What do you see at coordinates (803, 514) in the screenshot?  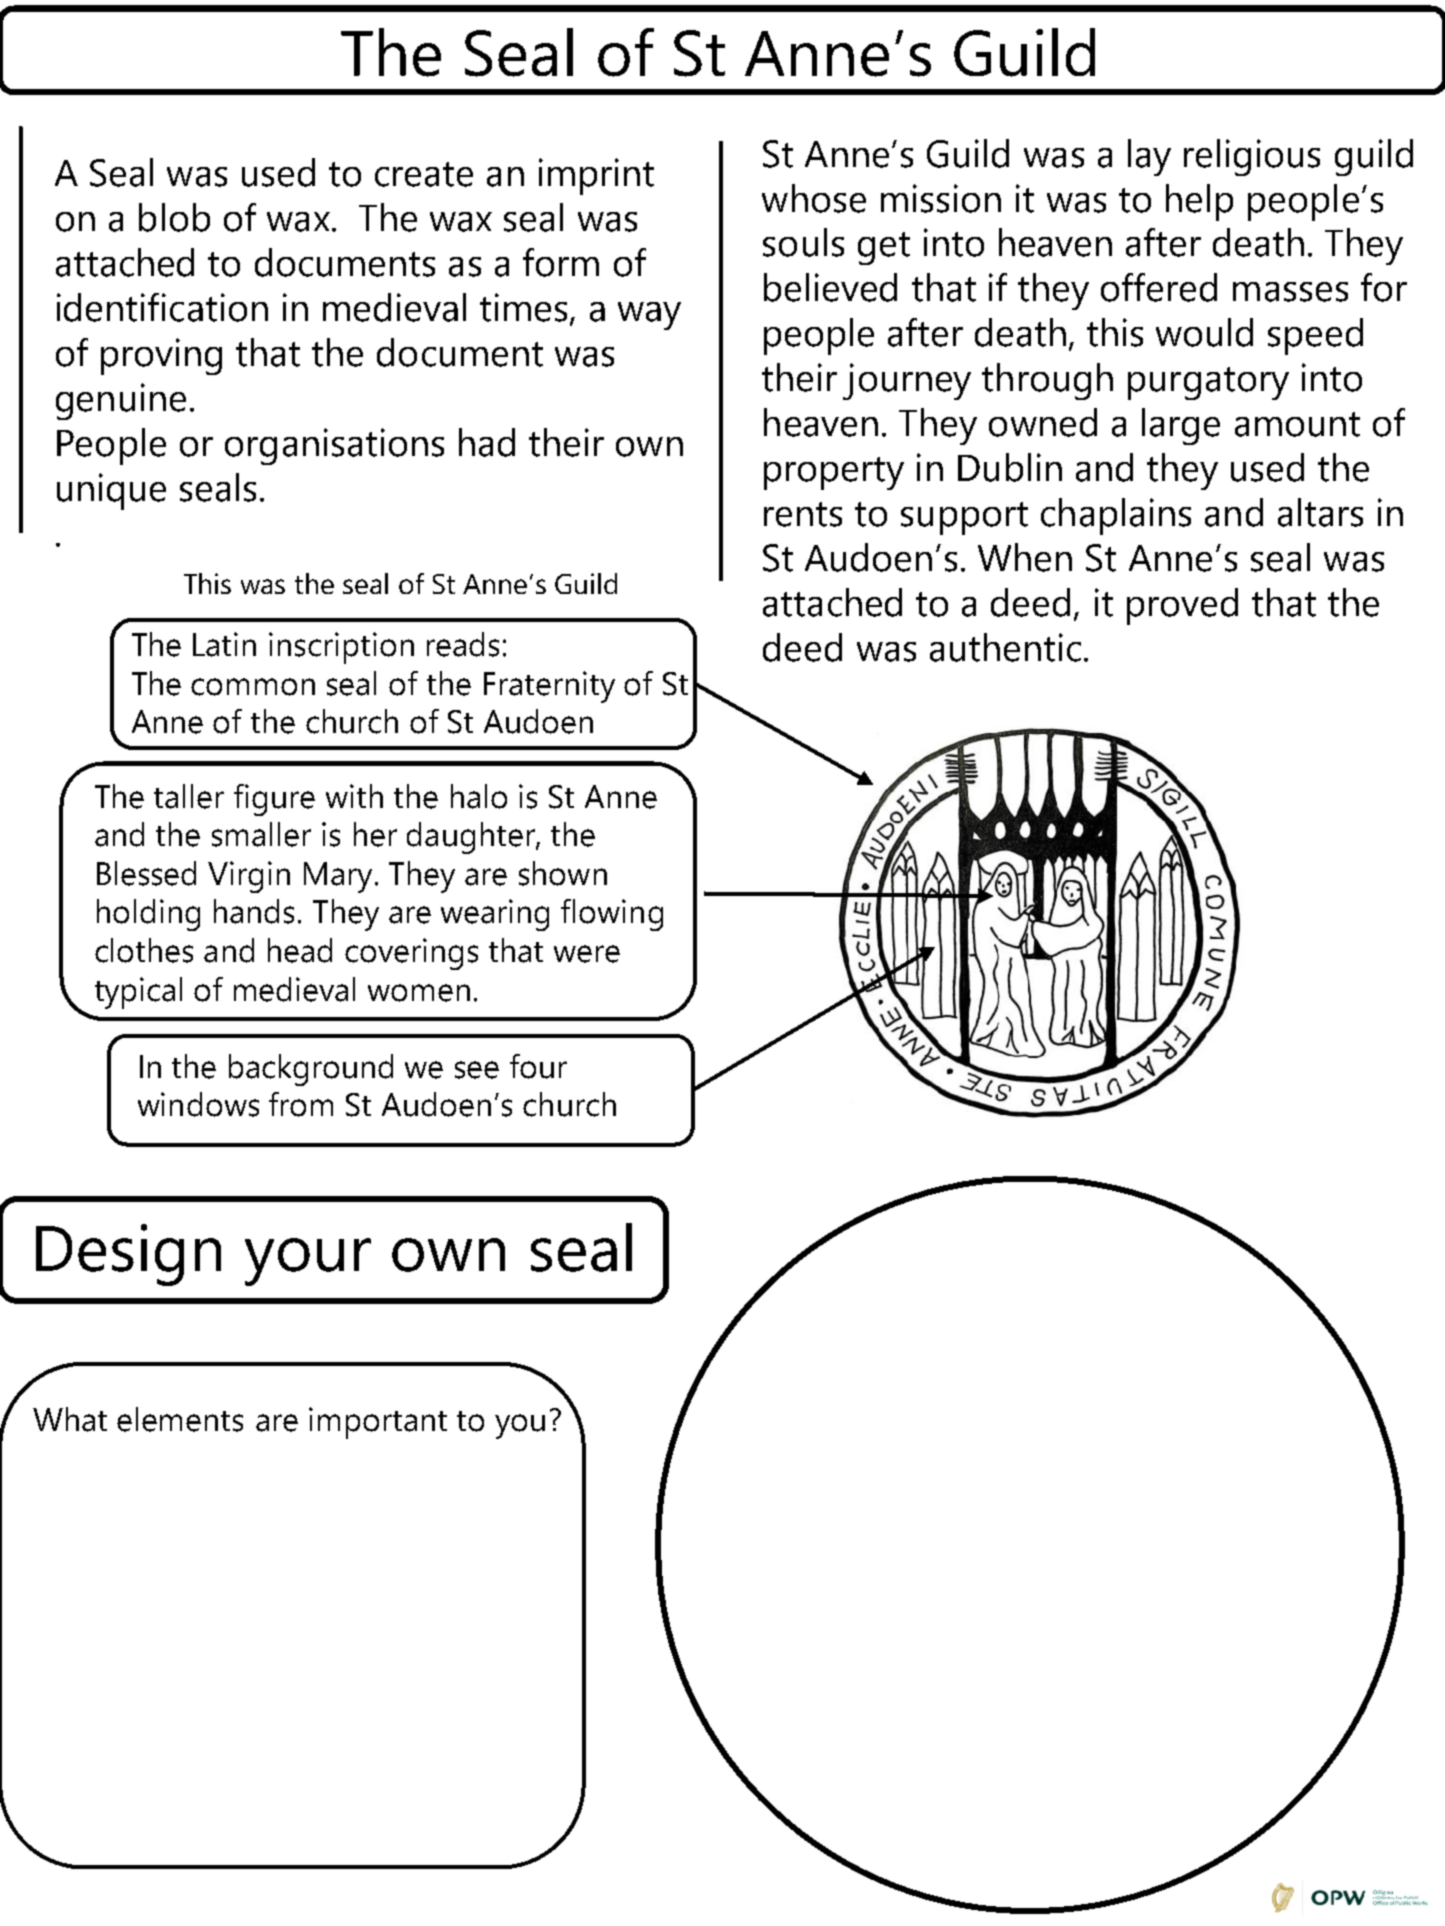 I see `rents` at bounding box center [803, 514].
